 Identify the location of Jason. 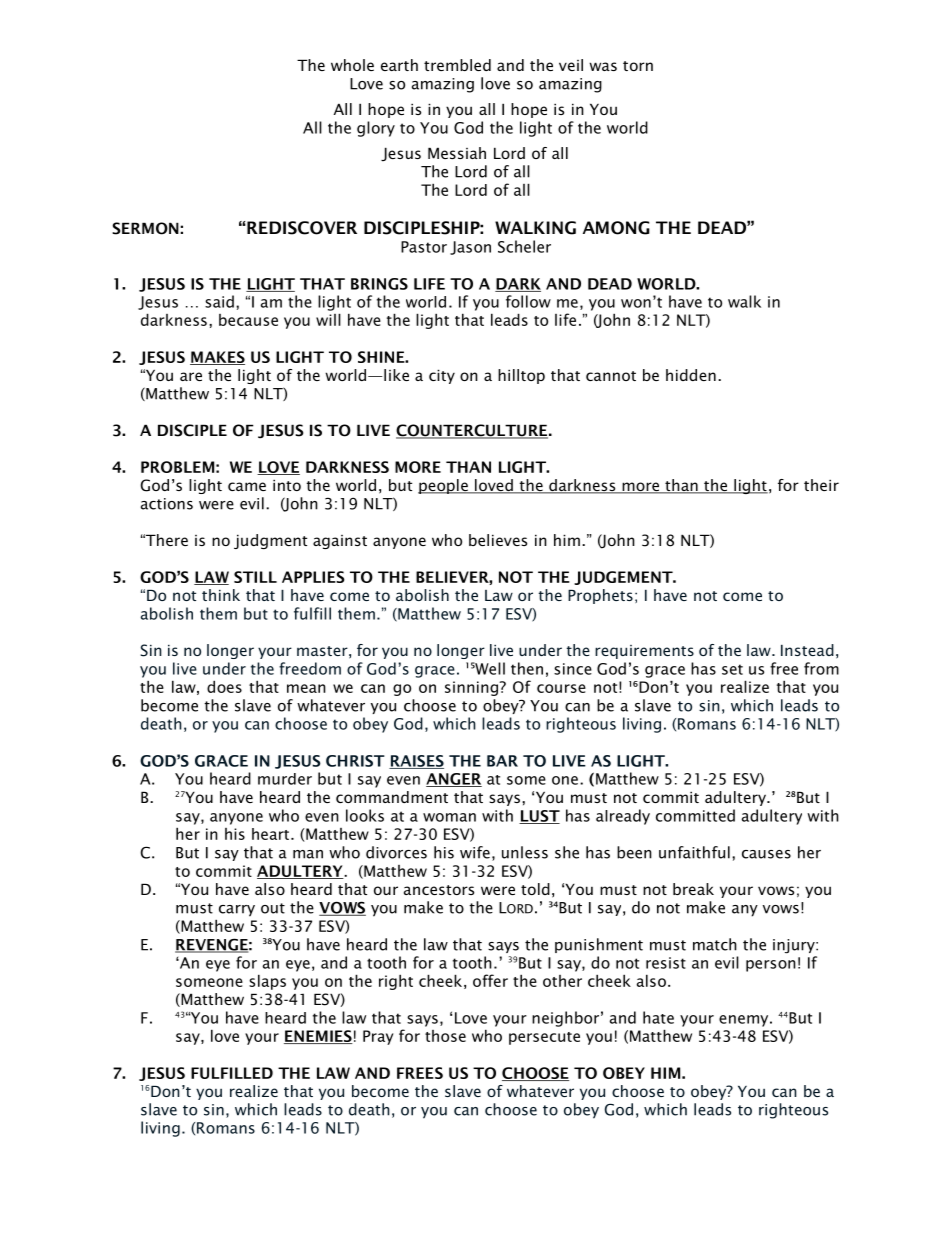
(470, 248).
